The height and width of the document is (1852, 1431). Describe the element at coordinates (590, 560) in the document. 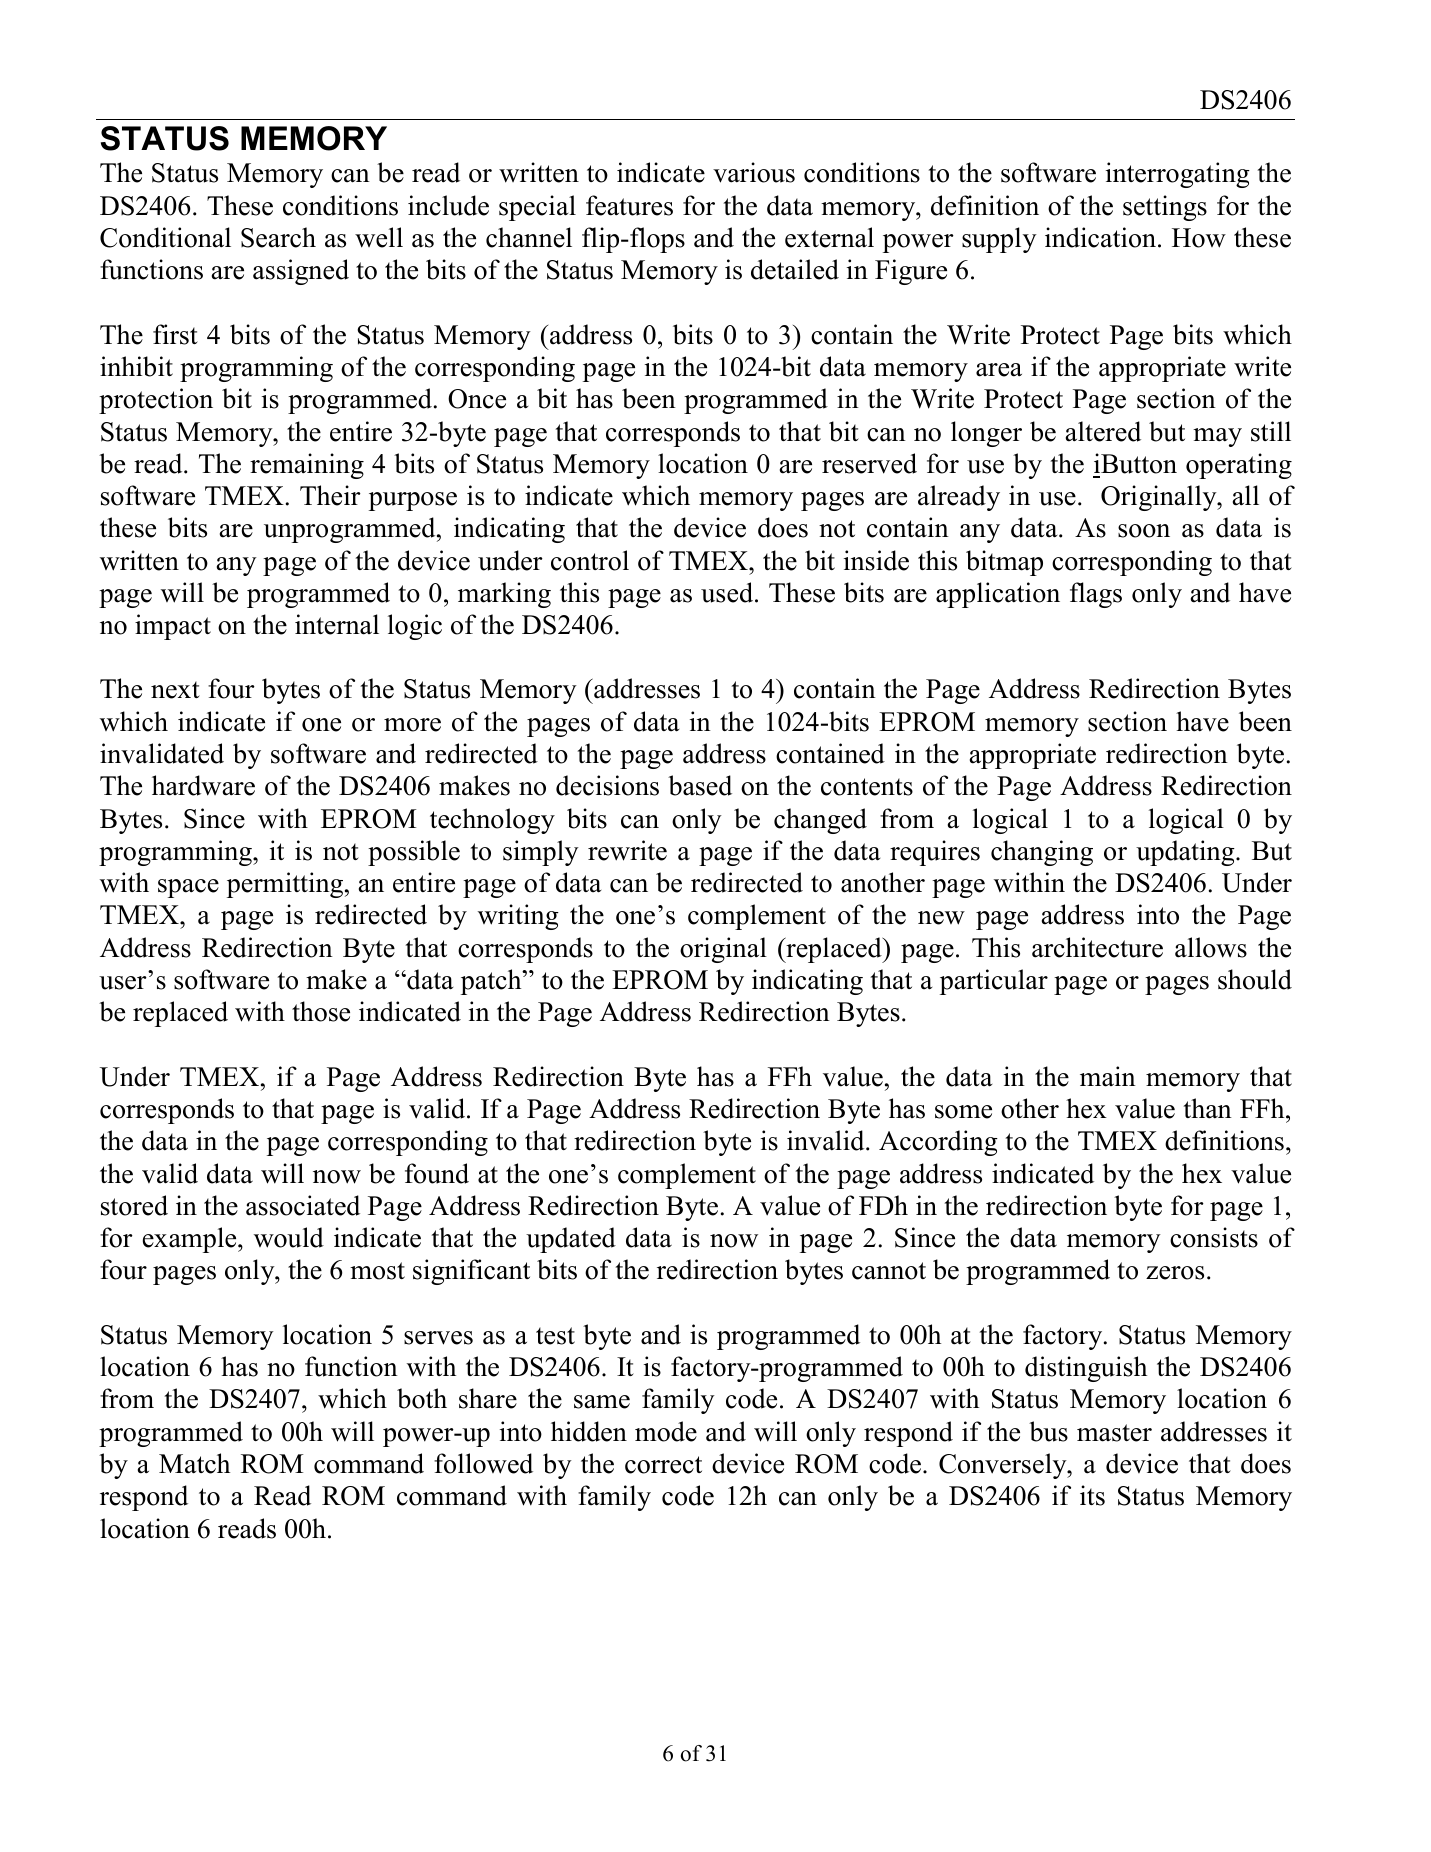

I see `control` at that location.
